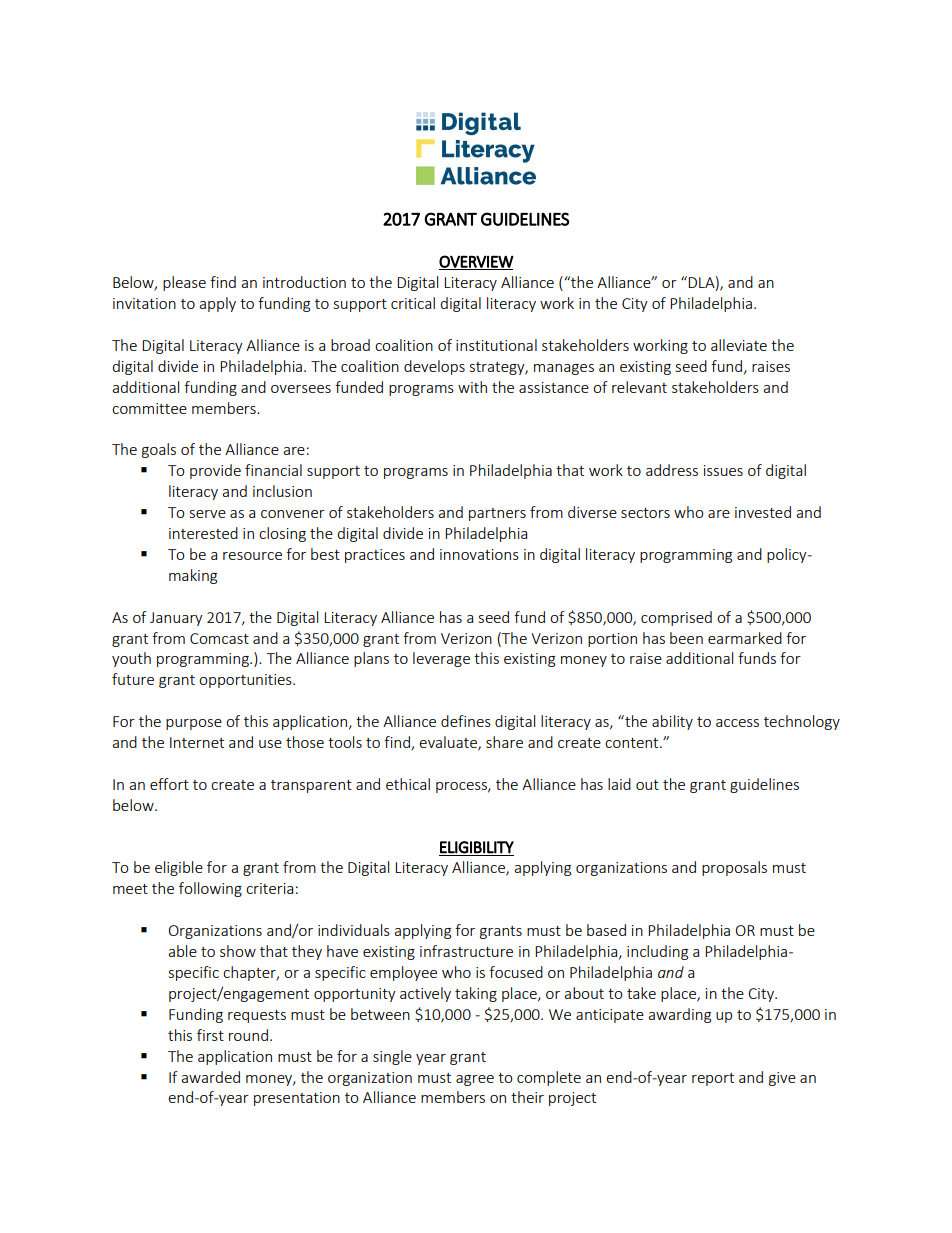 The height and width of the screenshot is (1233, 952). What do you see at coordinates (739, 345) in the screenshot?
I see `alleviate` at bounding box center [739, 345].
